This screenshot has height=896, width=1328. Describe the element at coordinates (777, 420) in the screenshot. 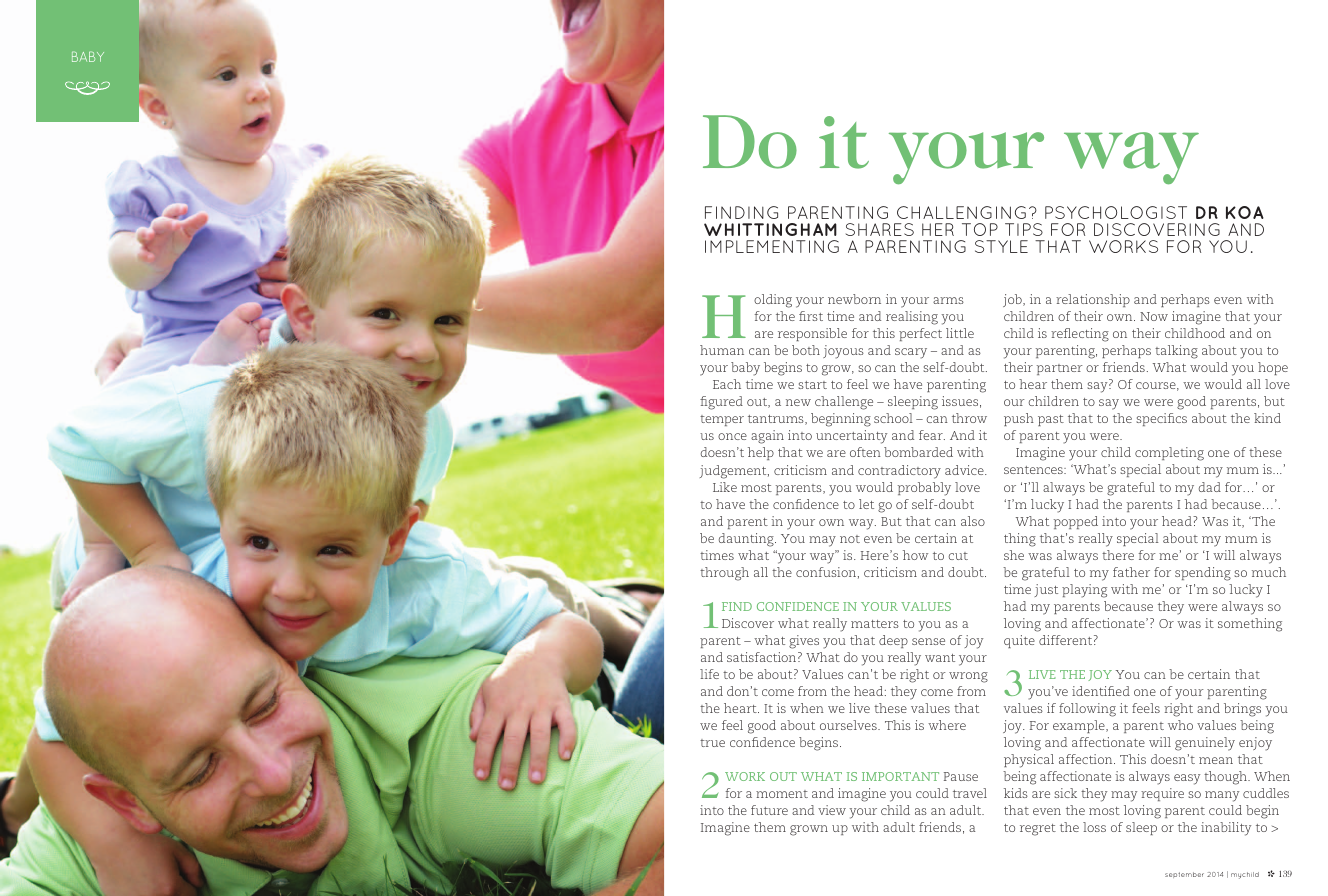

I see `tantrums` at that location.
